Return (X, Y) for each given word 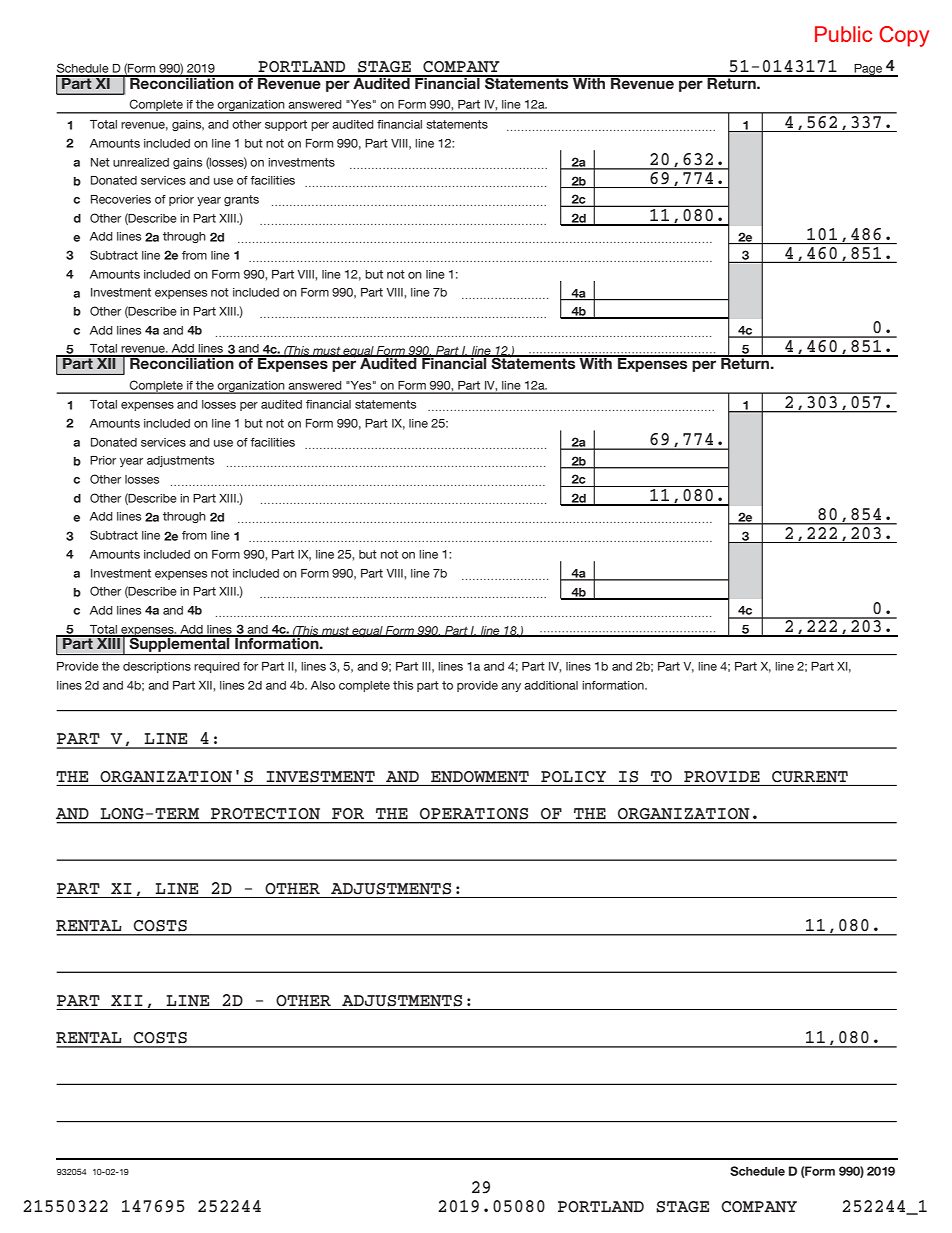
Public (843, 34)
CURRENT (810, 777)
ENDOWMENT (480, 777)
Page (868, 70)
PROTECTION (265, 813)
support (286, 125)
